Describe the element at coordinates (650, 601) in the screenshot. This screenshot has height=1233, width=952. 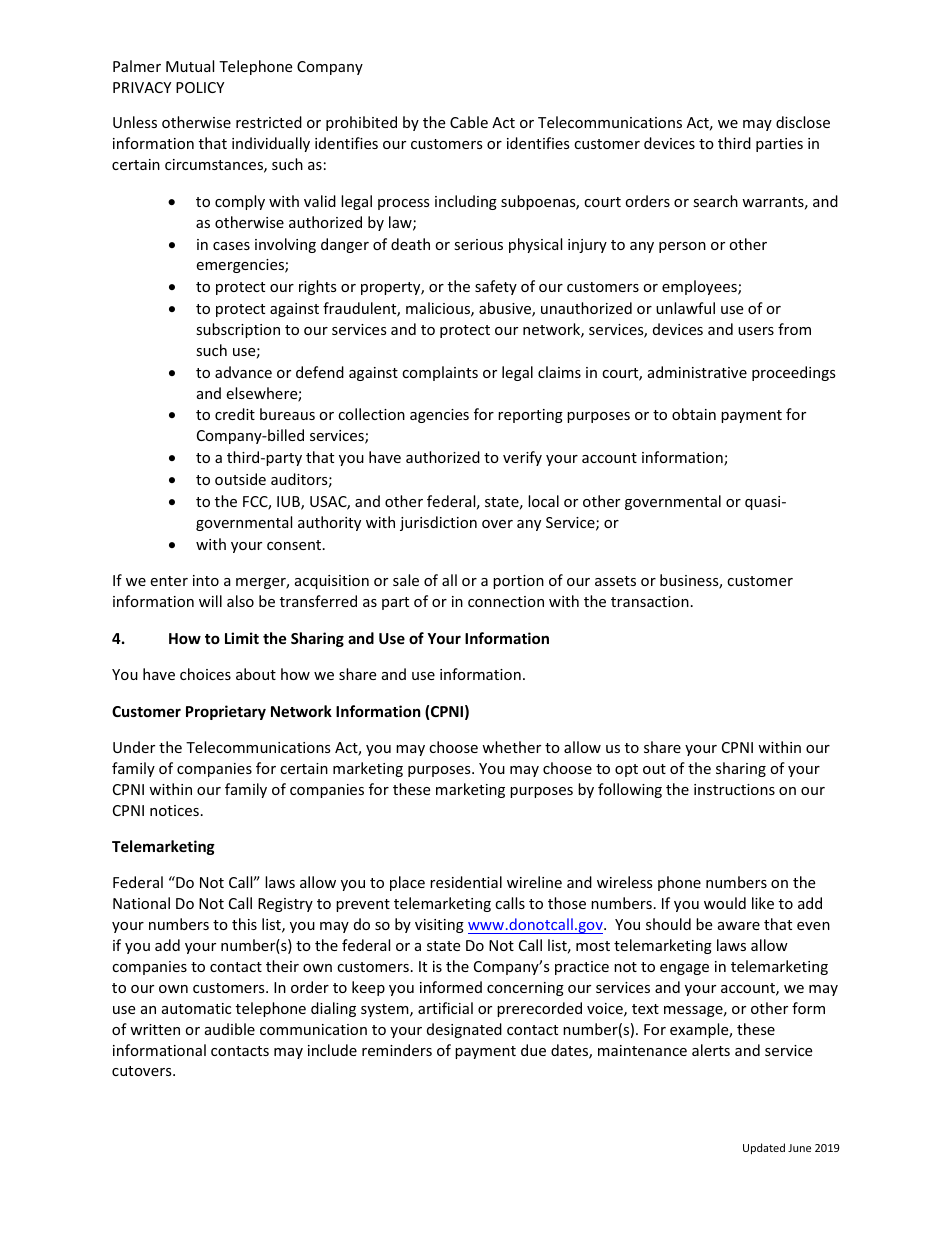
I see `transaction` at that location.
